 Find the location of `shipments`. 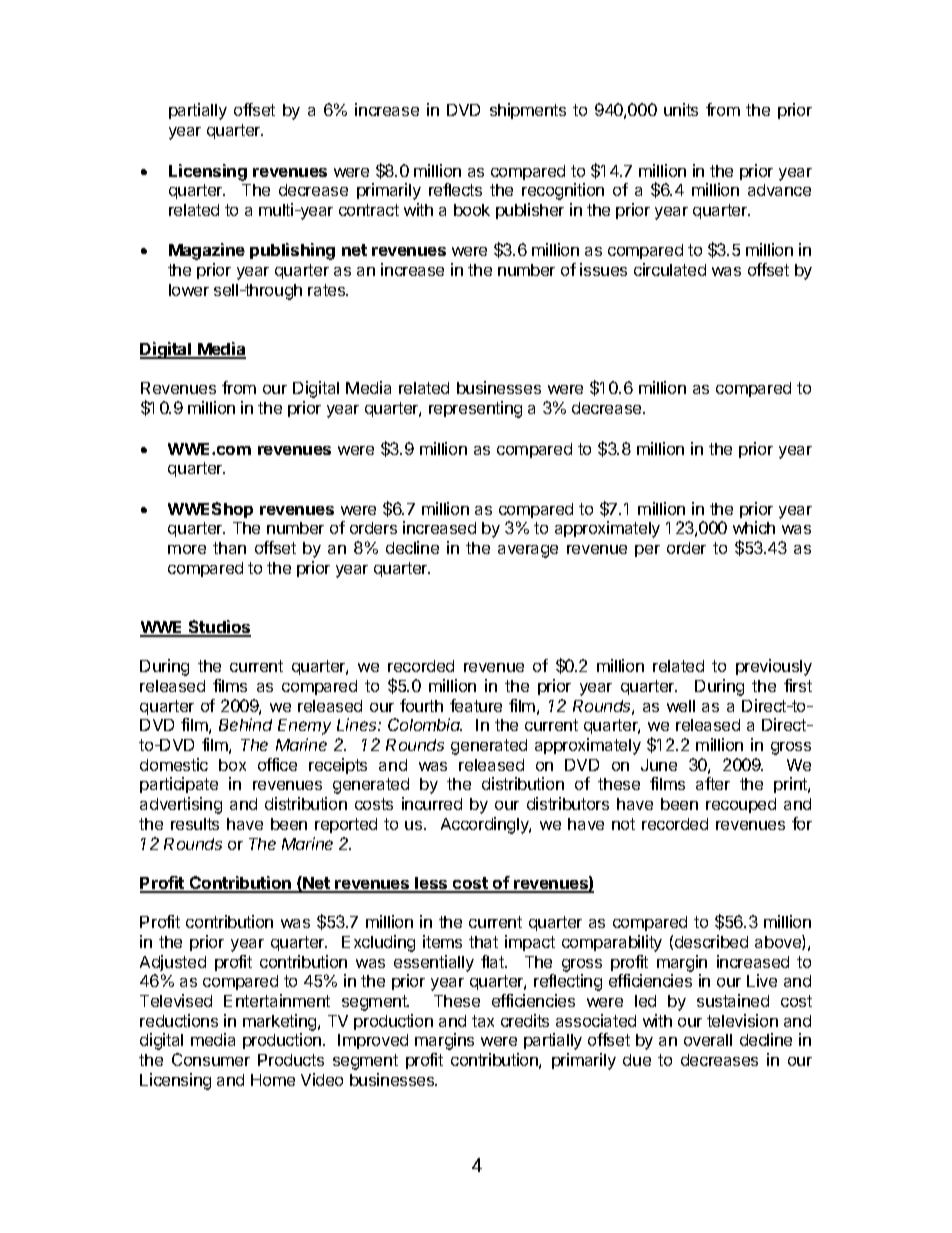

shipments is located at coordinates (528, 111).
